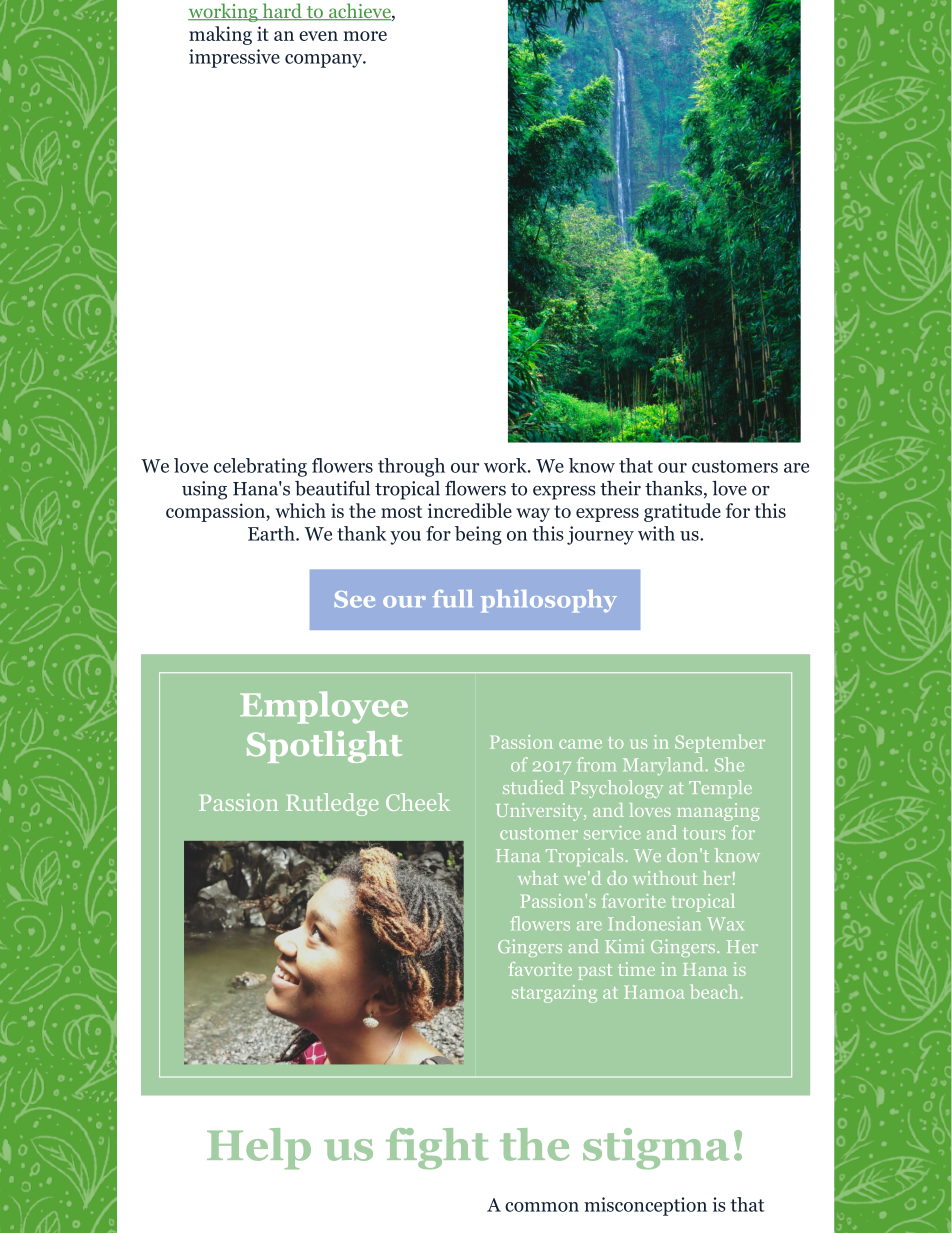 The width and height of the screenshot is (952, 1233). I want to click on what, so click(538, 878).
